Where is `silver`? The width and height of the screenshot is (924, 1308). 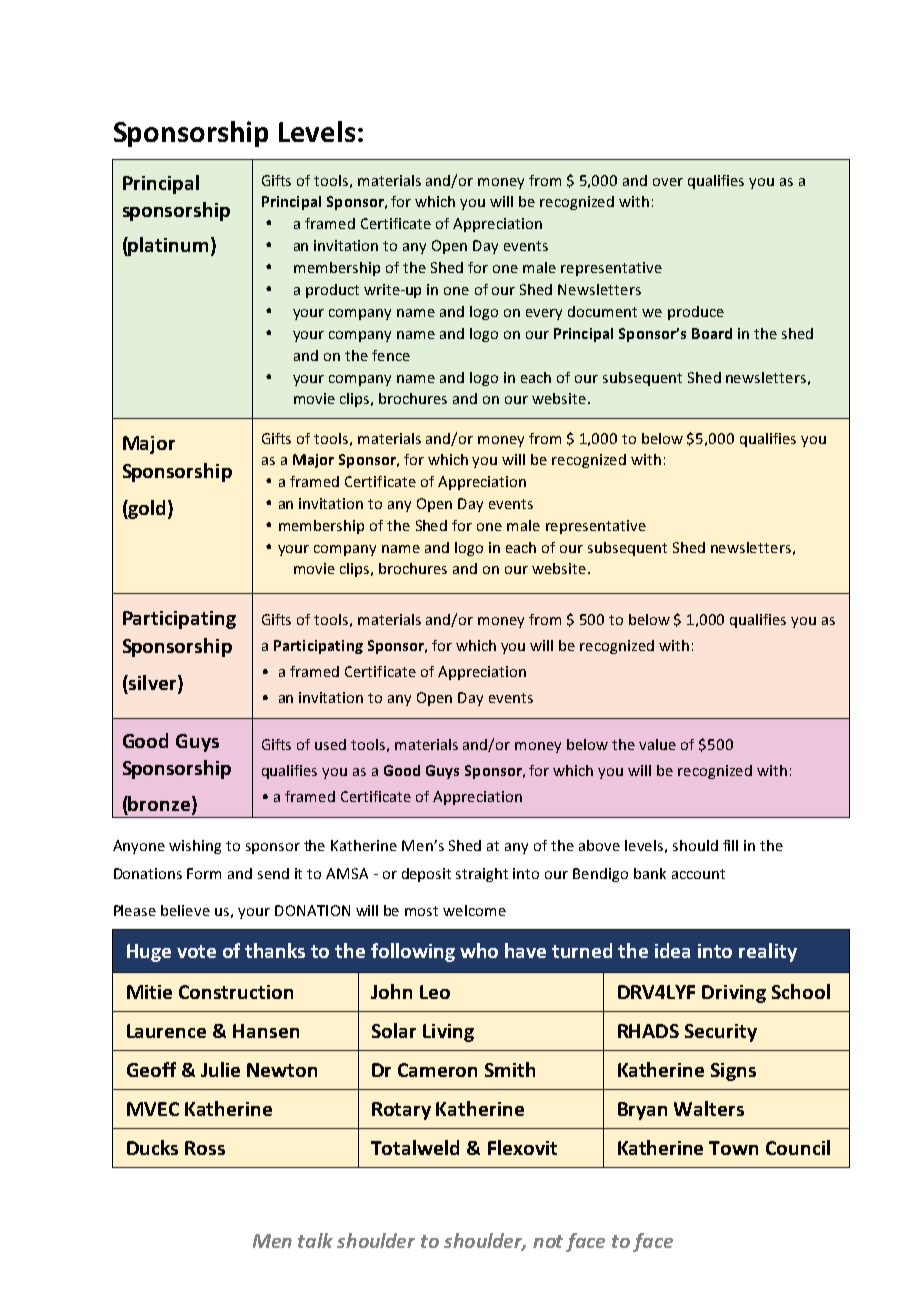
silver is located at coordinates (153, 684).
